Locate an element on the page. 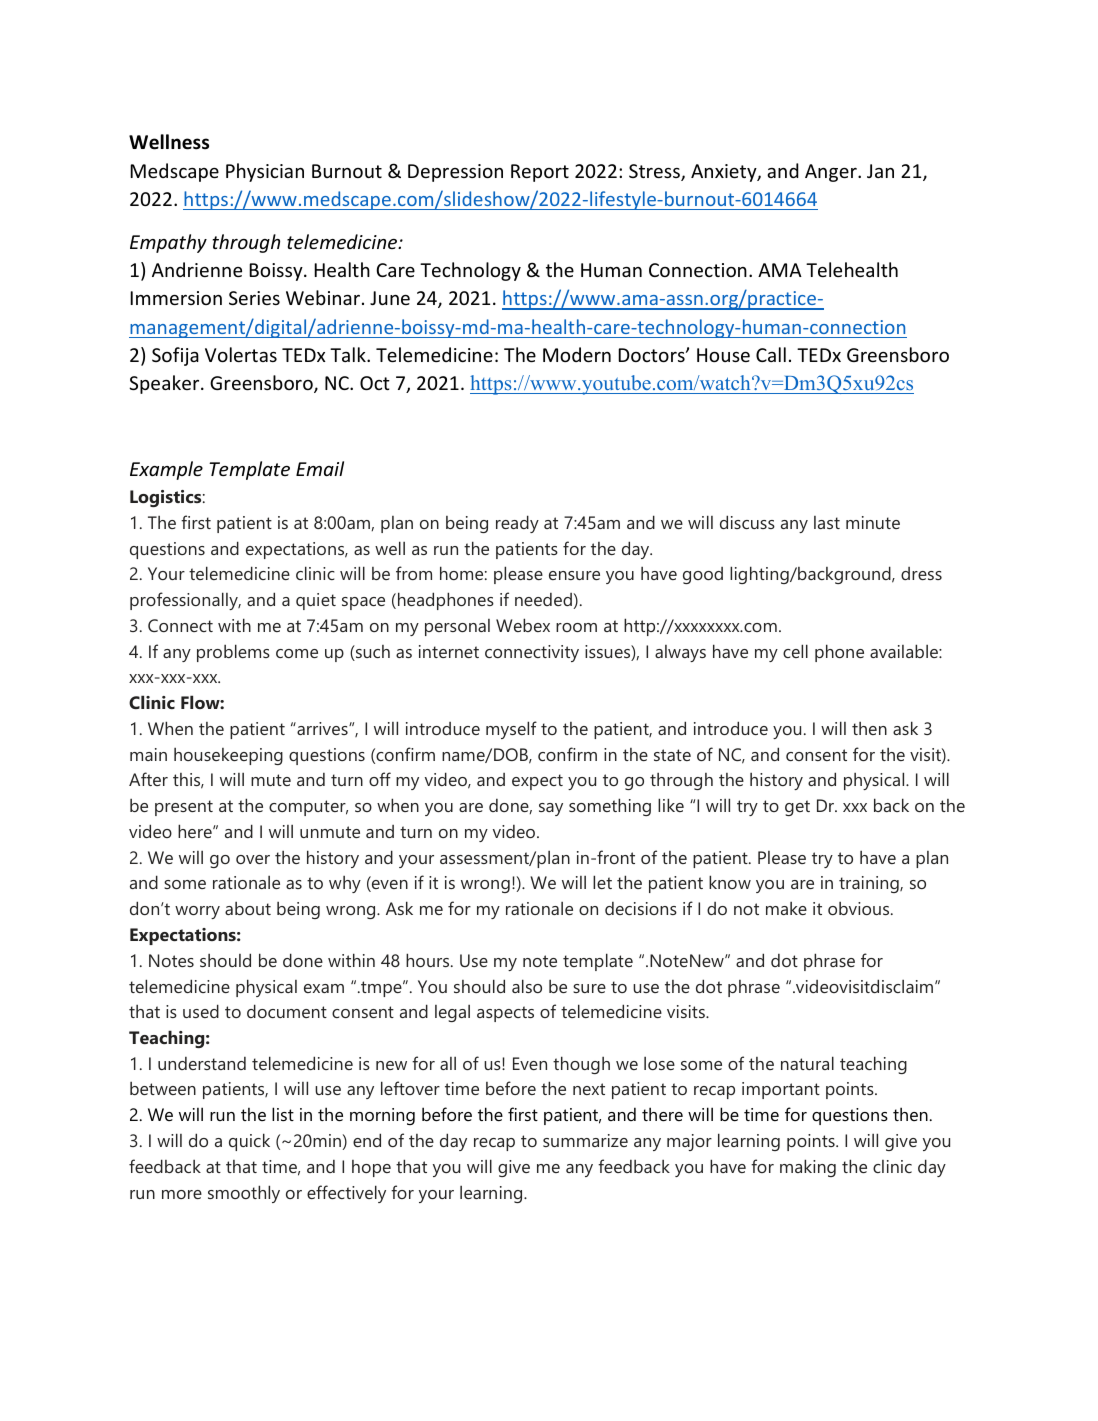 The height and width of the image is (1421, 1098). making is located at coordinates (808, 1168).
